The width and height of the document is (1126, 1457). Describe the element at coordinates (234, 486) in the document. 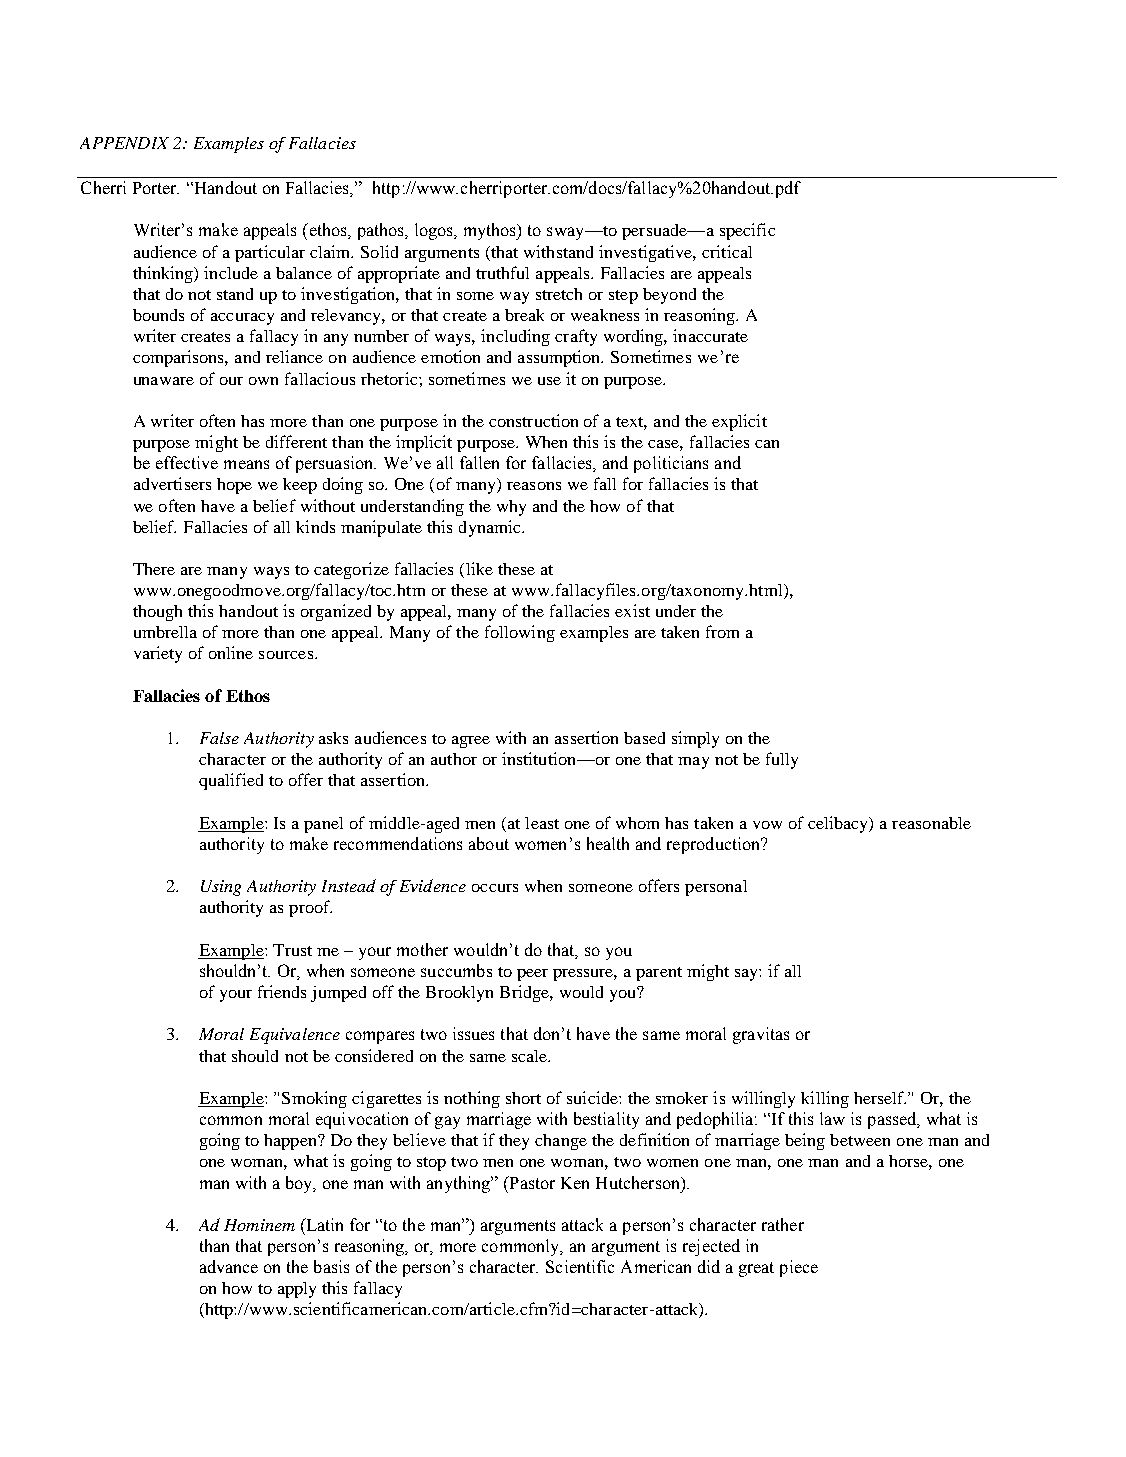

I see `hope` at that location.
